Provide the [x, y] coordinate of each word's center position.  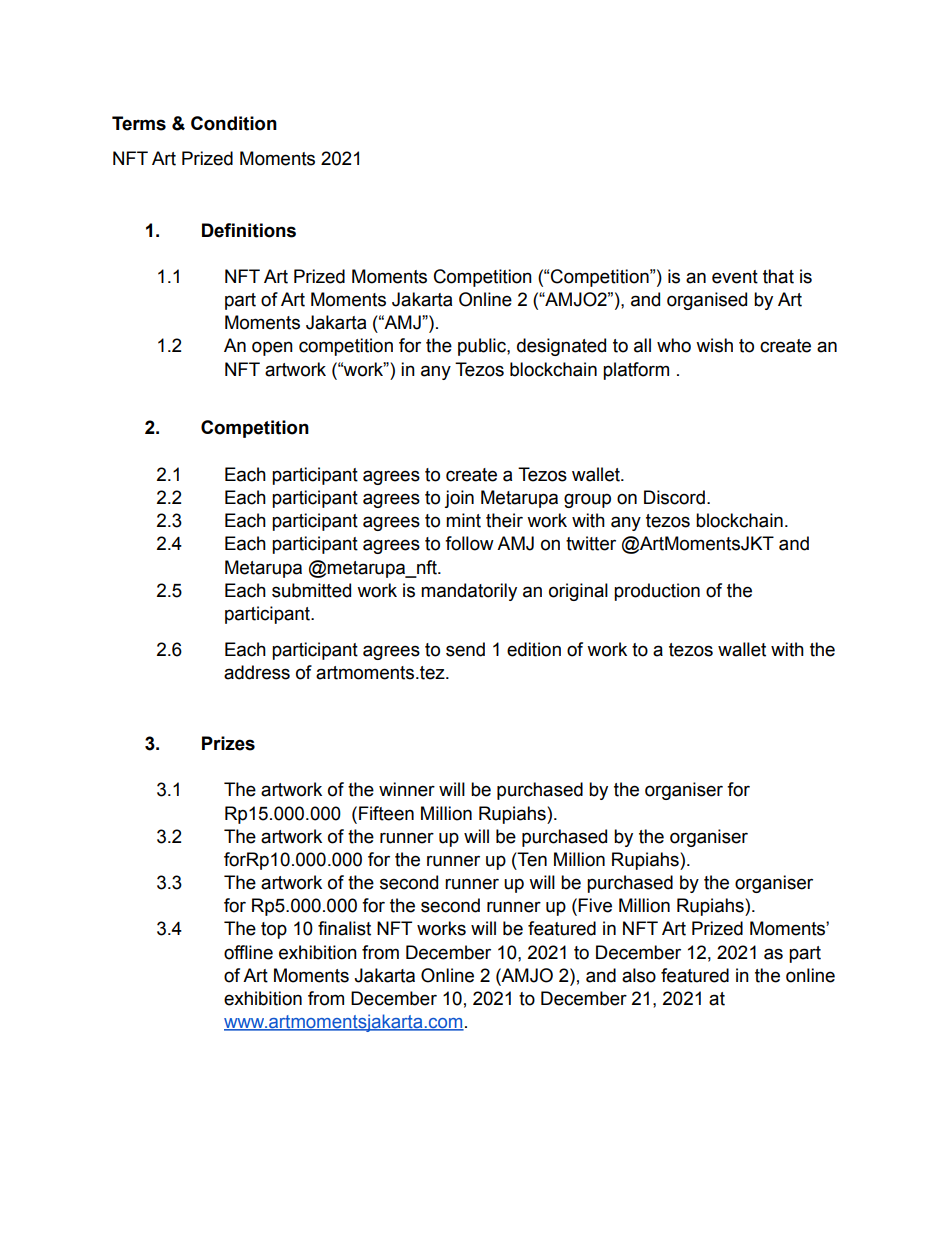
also [639, 975]
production [657, 592]
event [735, 277]
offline [248, 952]
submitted [311, 590]
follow [469, 543]
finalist [344, 928]
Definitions [249, 230]
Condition [234, 123]
